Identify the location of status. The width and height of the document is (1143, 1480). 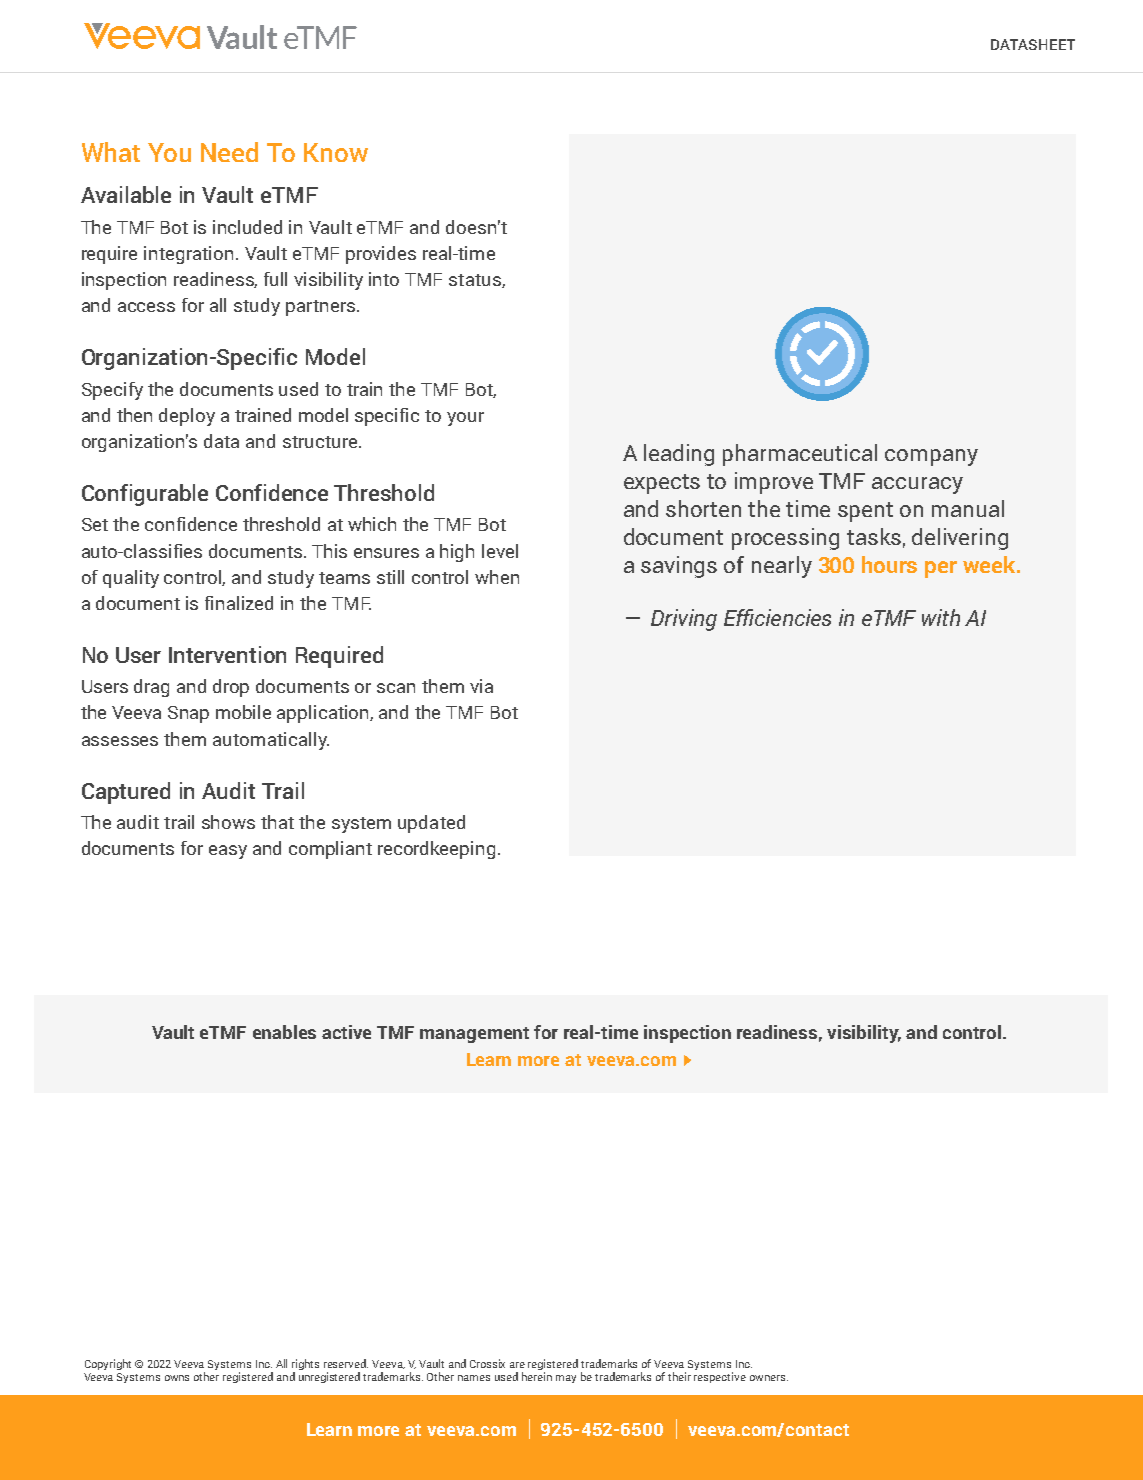
(476, 281).
